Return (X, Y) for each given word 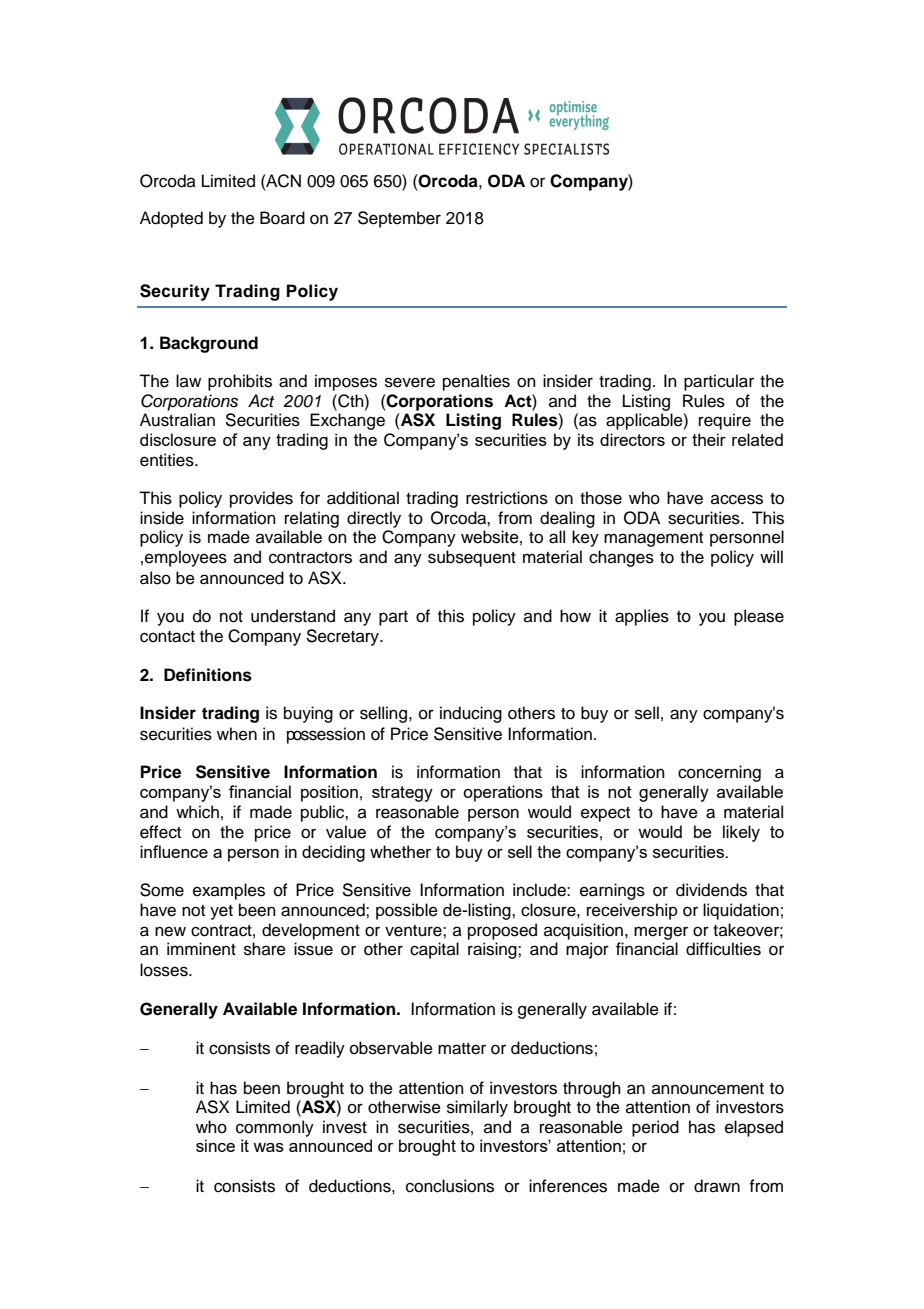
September (399, 219)
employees (186, 558)
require (725, 421)
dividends (711, 890)
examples (229, 891)
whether (401, 851)
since (215, 1145)
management (653, 539)
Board (282, 218)
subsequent (472, 558)
